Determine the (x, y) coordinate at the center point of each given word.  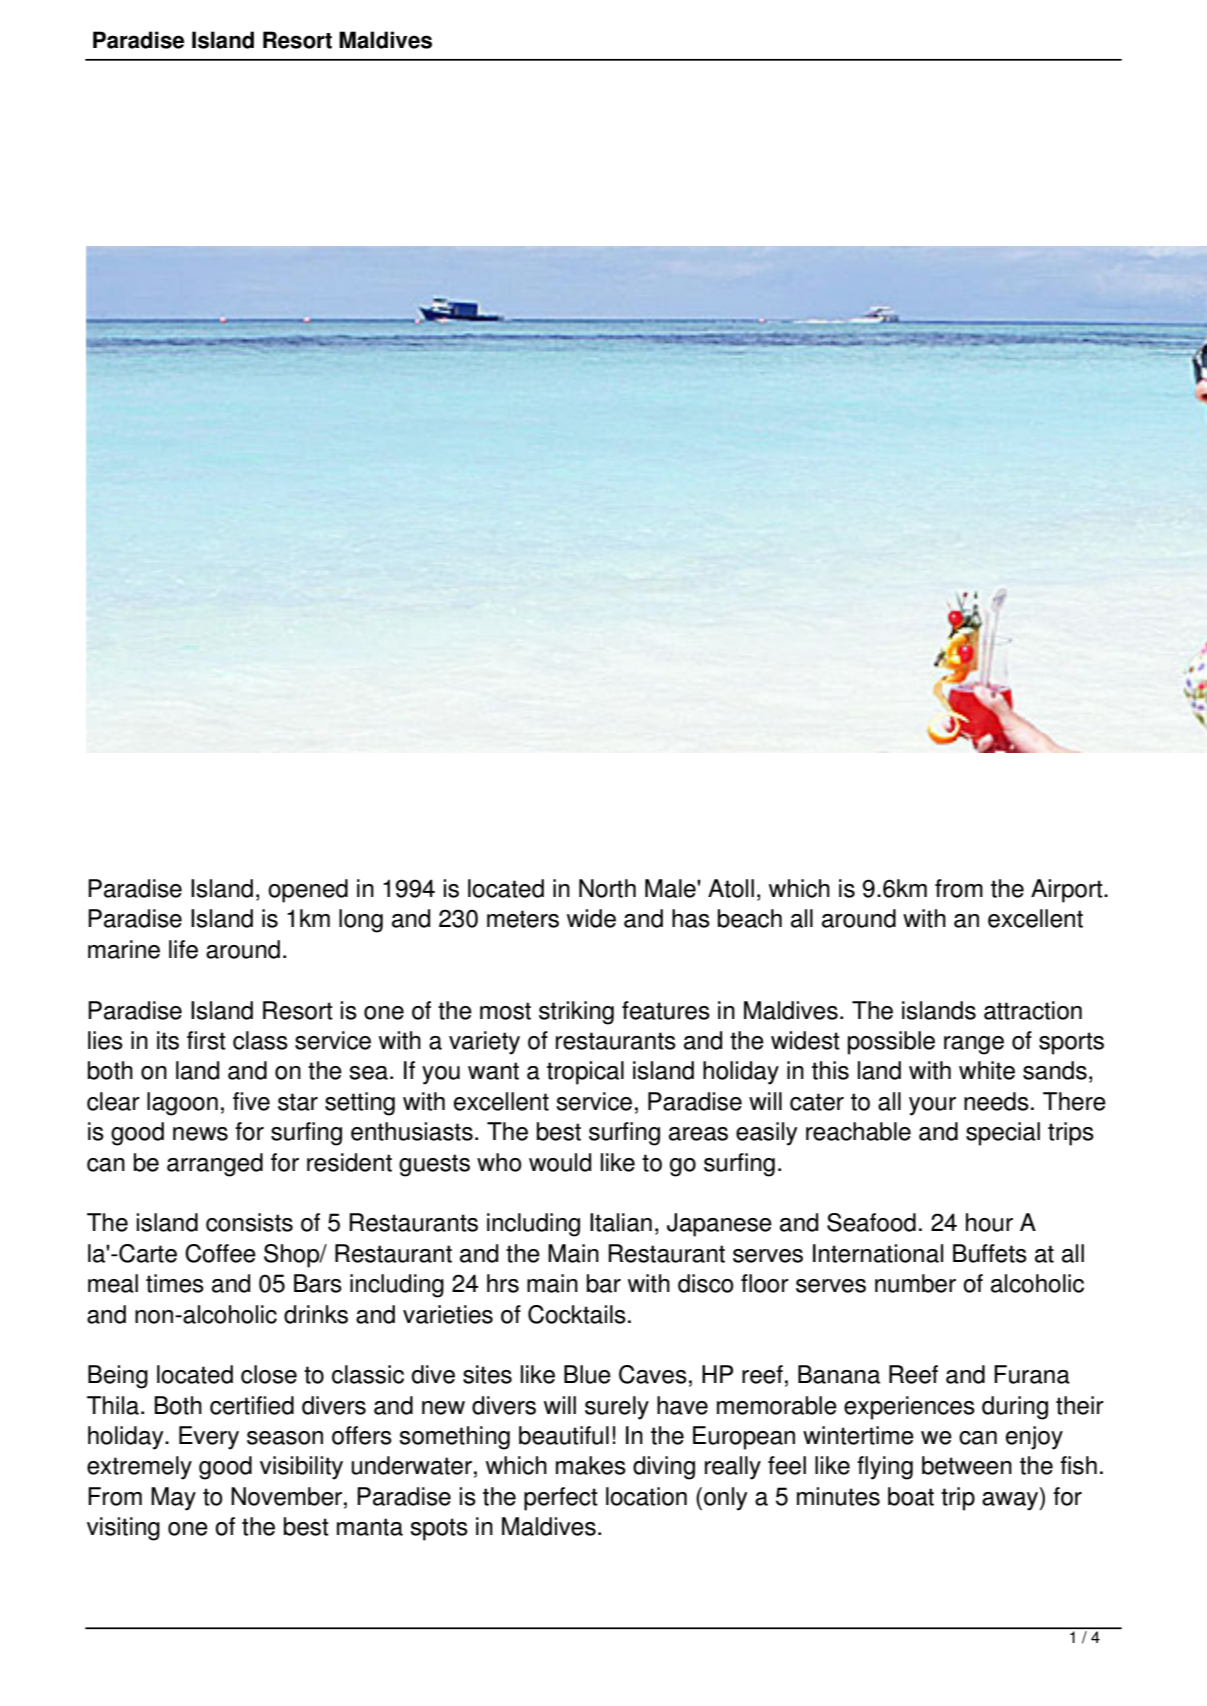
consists (249, 1222)
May (173, 1499)
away (1011, 1500)
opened (308, 891)
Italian (621, 1222)
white (987, 1070)
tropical (585, 1073)
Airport (1068, 891)
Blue (587, 1374)
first (206, 1040)
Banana (839, 1374)
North (607, 888)
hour (989, 1222)
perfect (561, 1499)
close (269, 1374)
